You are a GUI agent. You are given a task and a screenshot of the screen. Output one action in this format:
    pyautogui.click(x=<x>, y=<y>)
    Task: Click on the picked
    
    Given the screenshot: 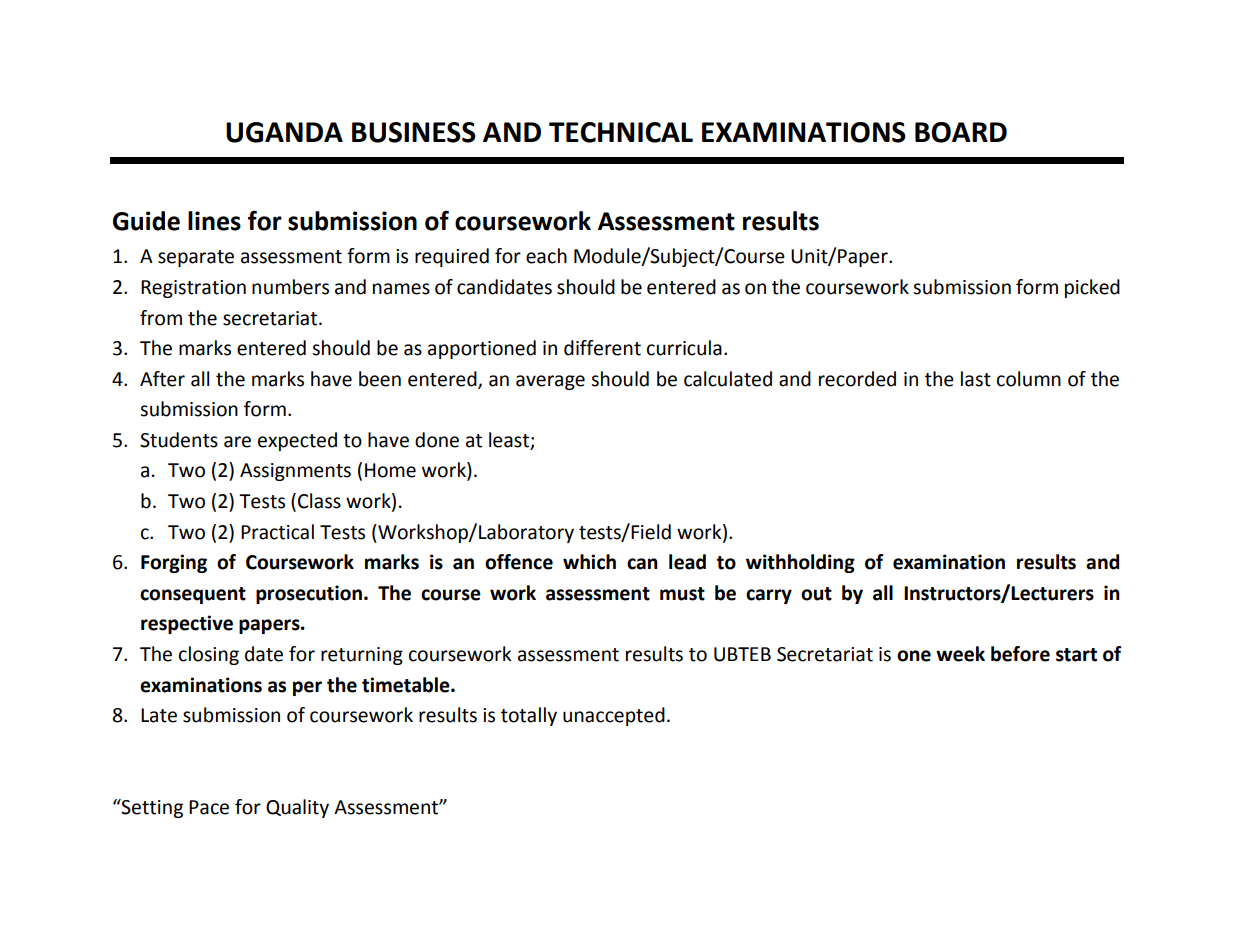 What is the action you would take?
    pyautogui.click(x=1092, y=288)
